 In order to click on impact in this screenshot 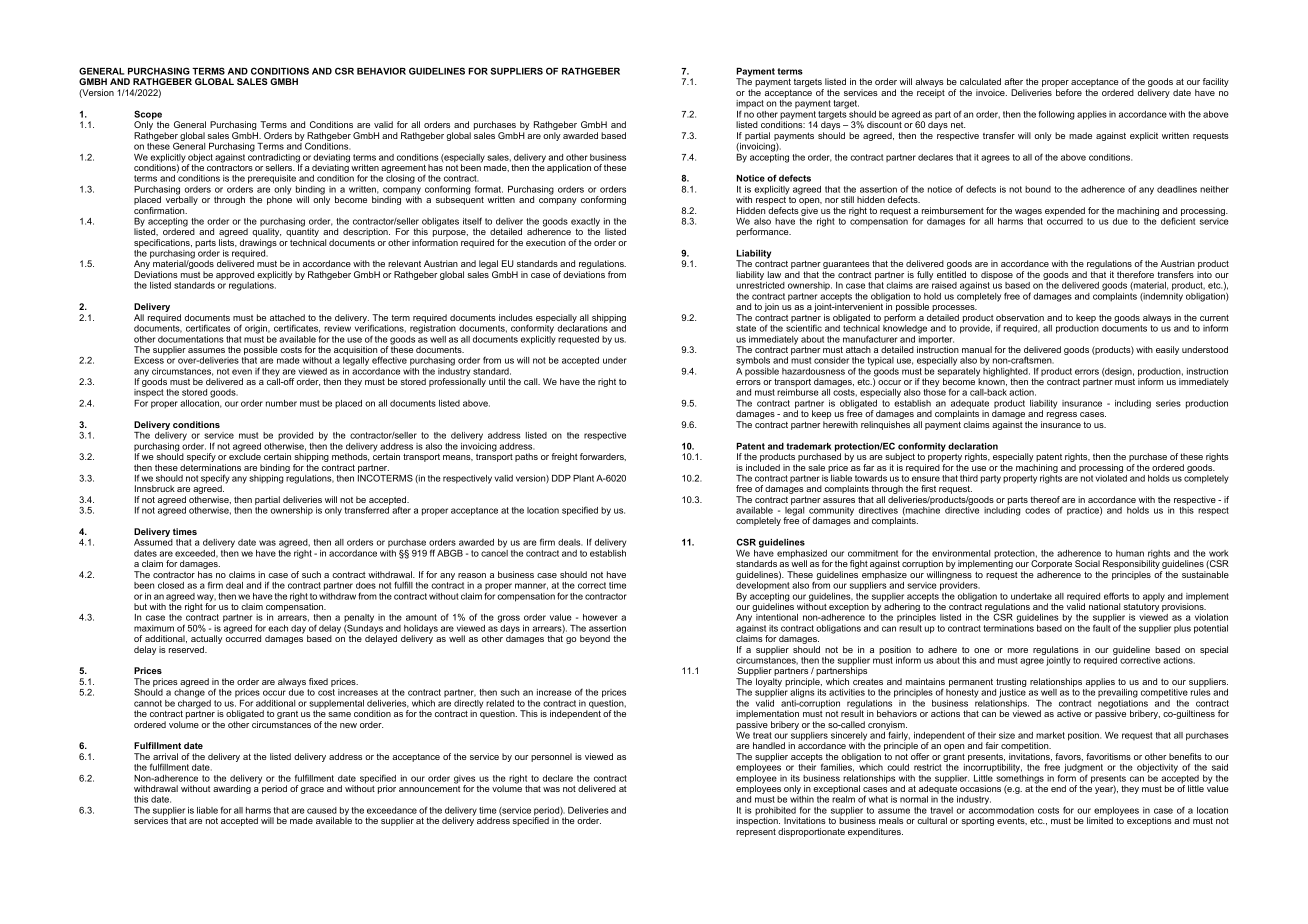, I will do `click(750, 105)`.
